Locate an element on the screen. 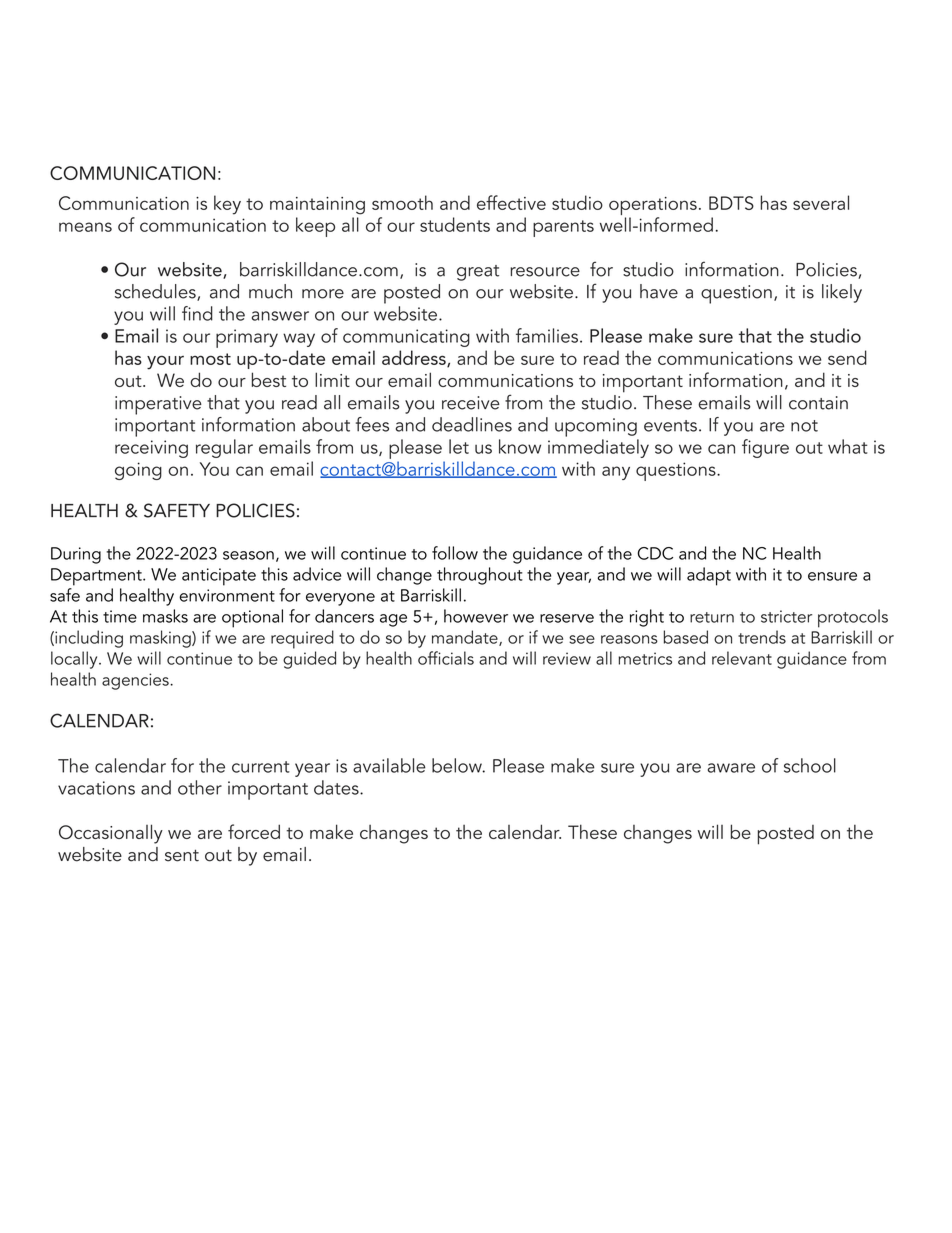 The height and width of the screenshot is (1233, 952). however is located at coordinates (476, 616).
